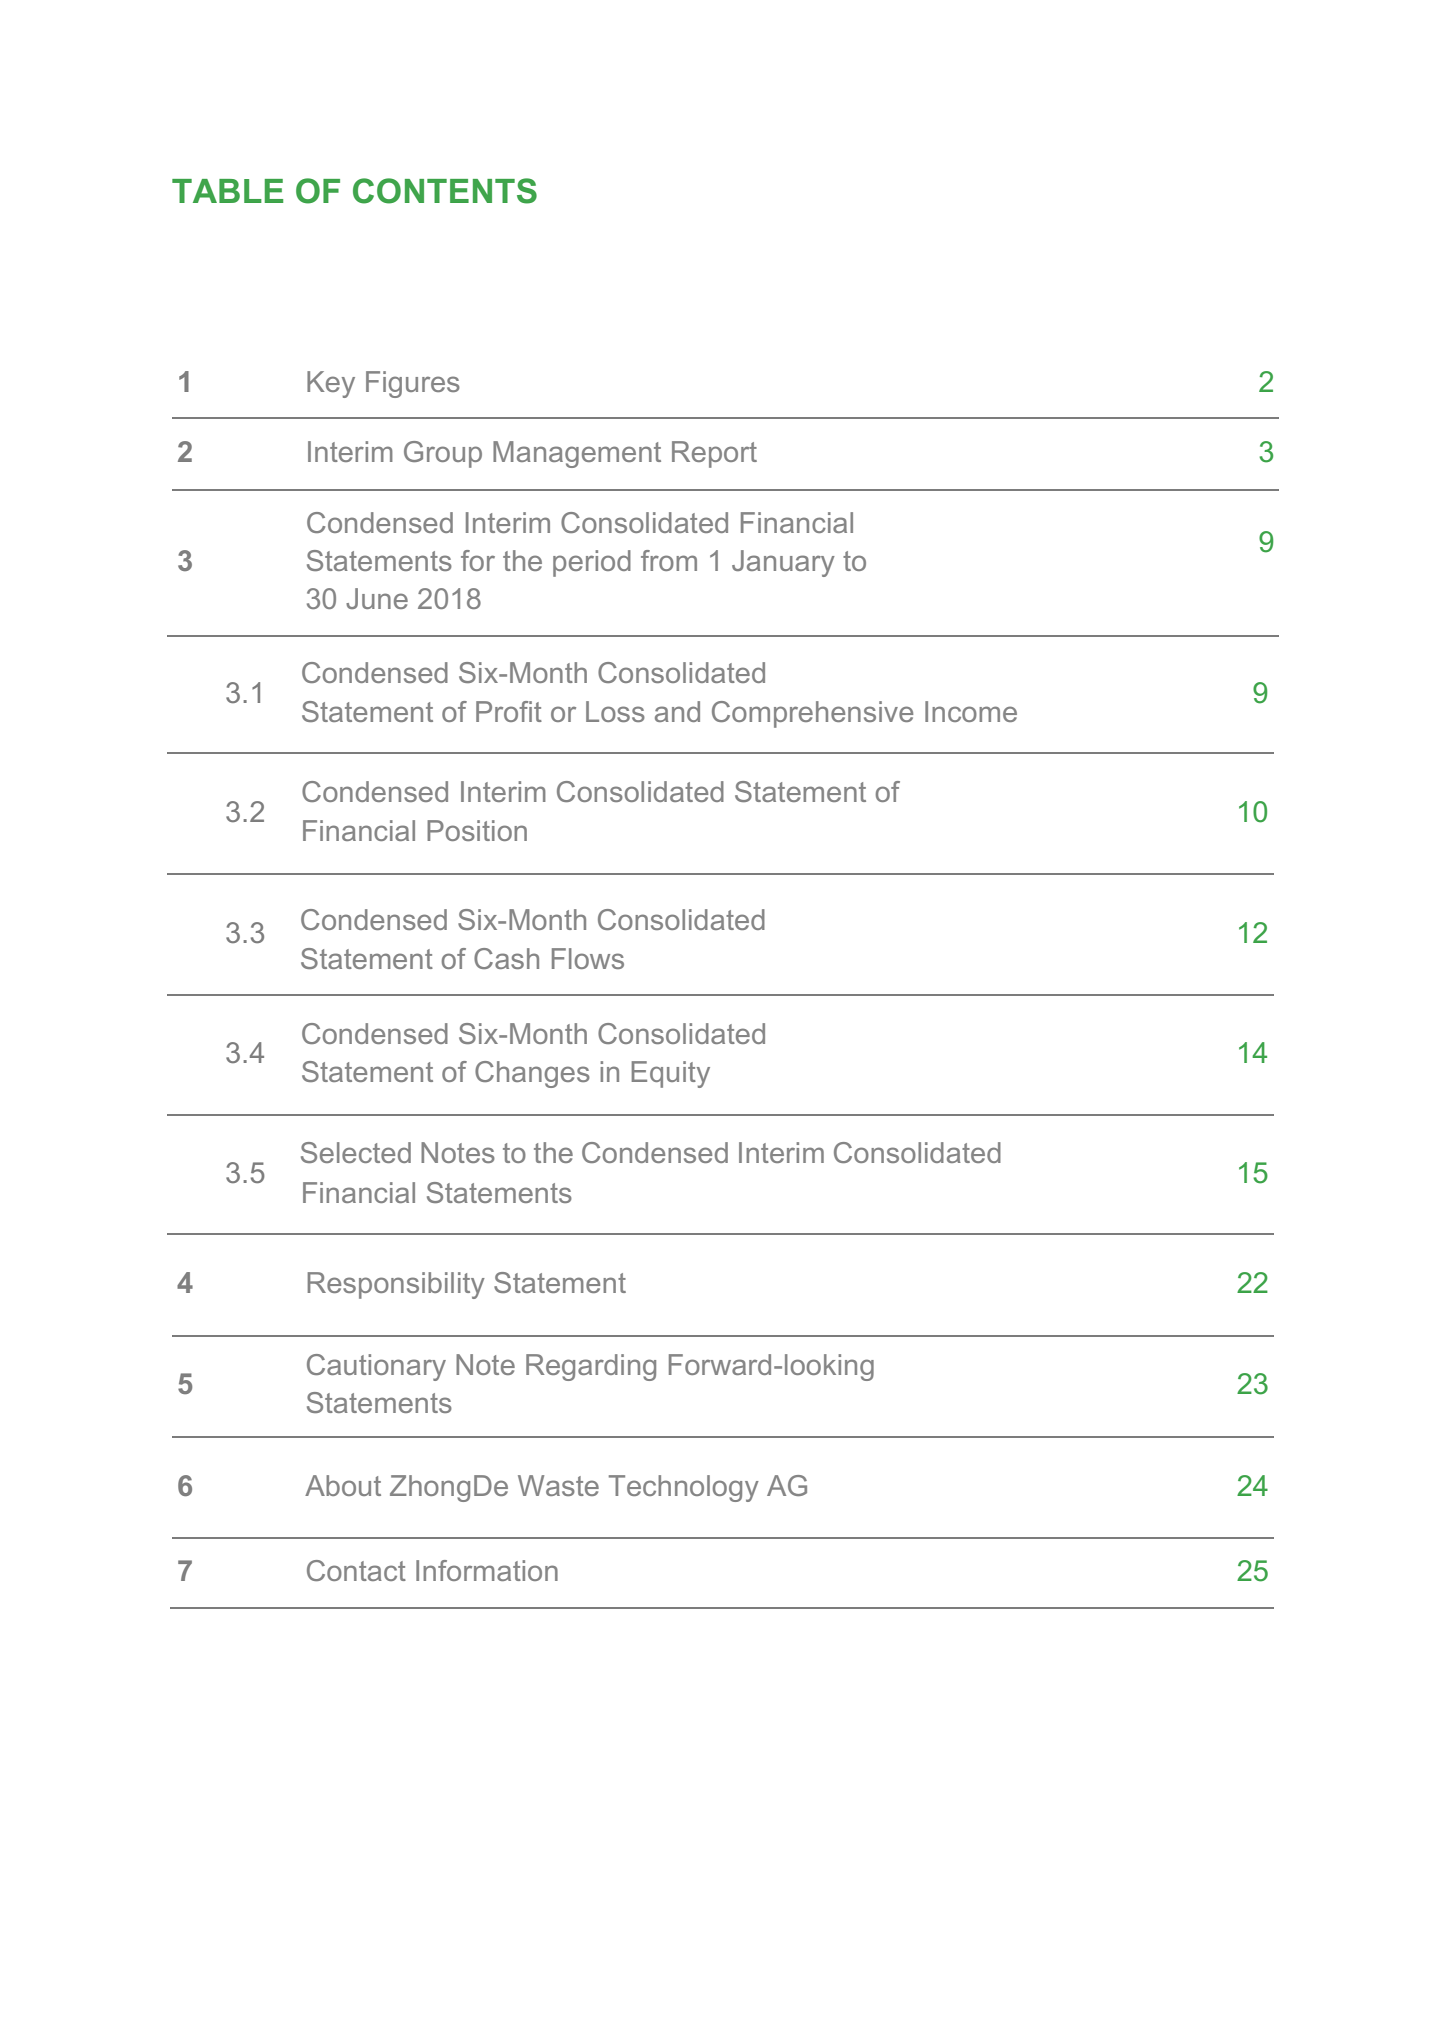 The height and width of the screenshot is (2044, 1445). Describe the element at coordinates (377, 598) in the screenshot. I see `June` at that location.
